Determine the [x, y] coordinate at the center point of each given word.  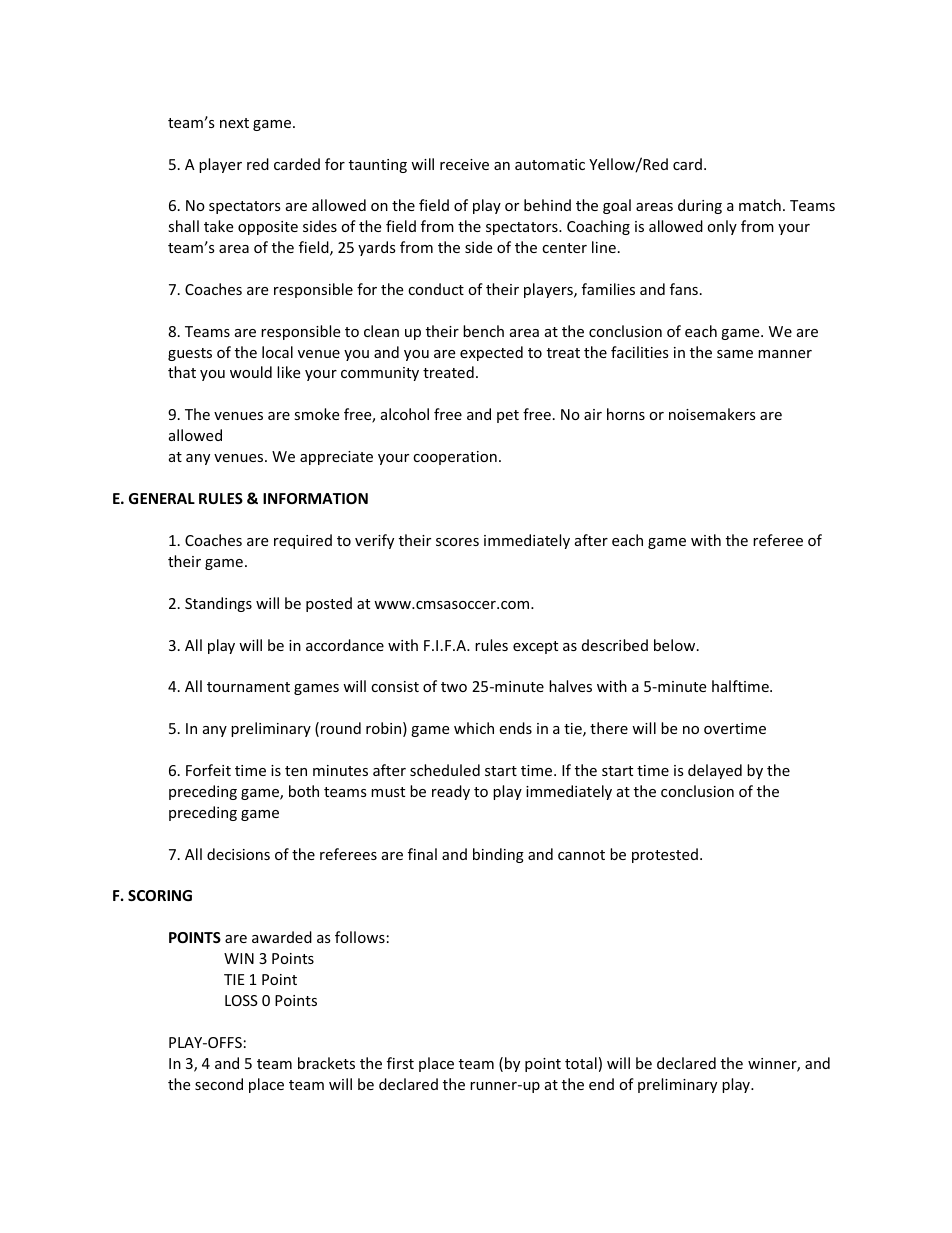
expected [491, 353]
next [234, 123]
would [251, 372]
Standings [218, 604]
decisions [238, 854]
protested [665, 855]
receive [464, 164]
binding [498, 855]
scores [457, 542]
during [700, 206]
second [219, 1084]
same [735, 354]
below [676, 645]
